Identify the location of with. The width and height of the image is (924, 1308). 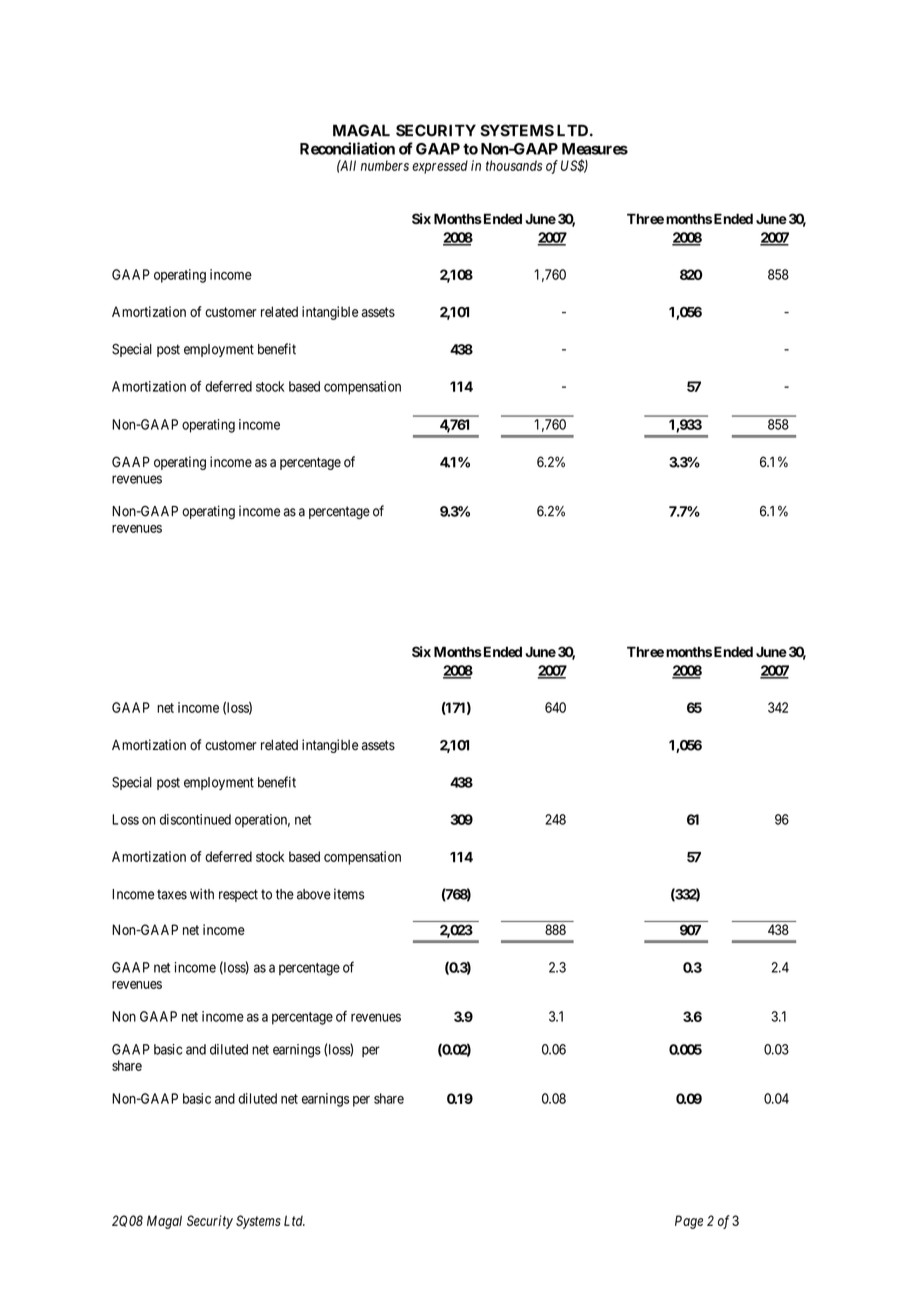
(202, 894).
